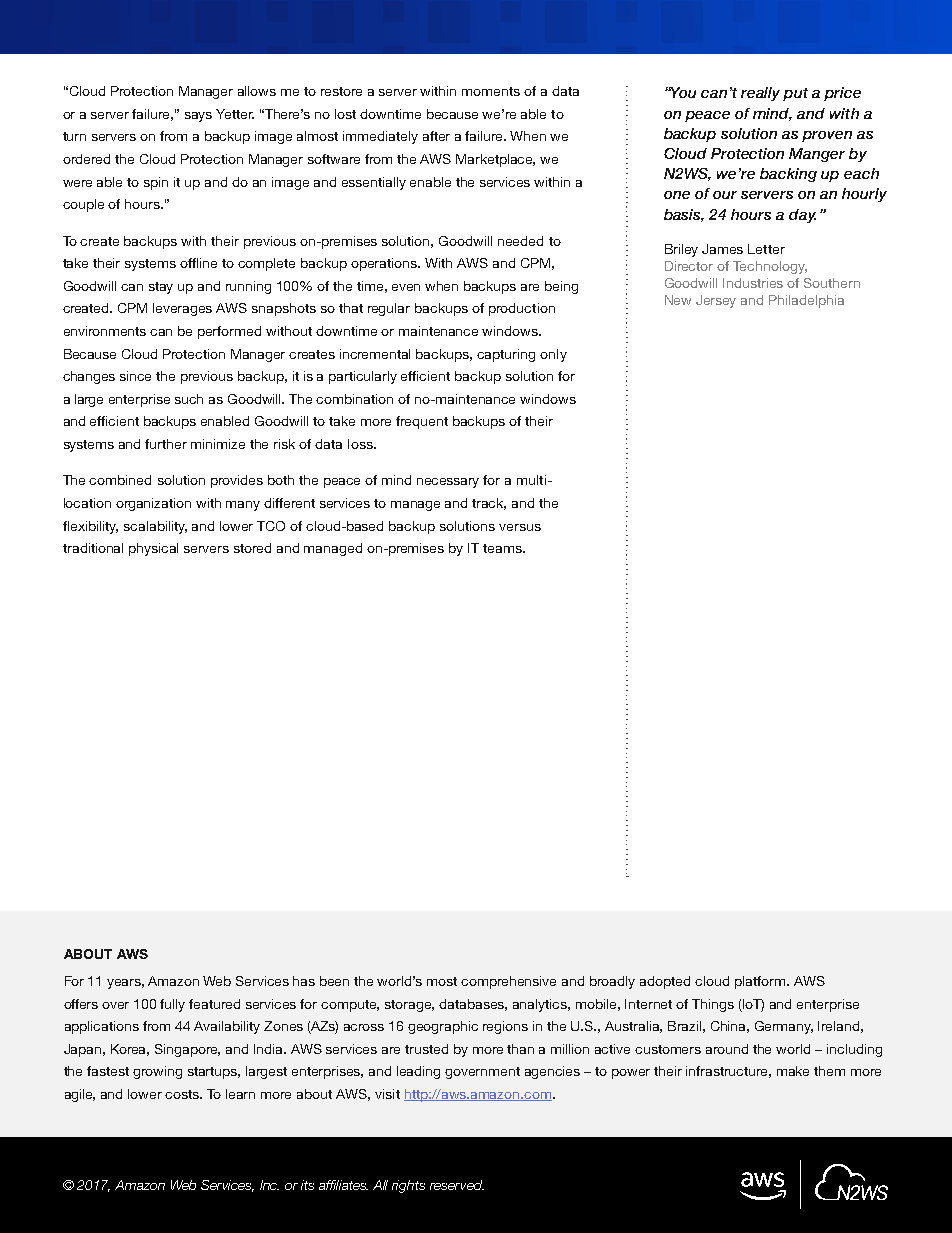 The image size is (952, 1233). I want to click on versus, so click(520, 527).
